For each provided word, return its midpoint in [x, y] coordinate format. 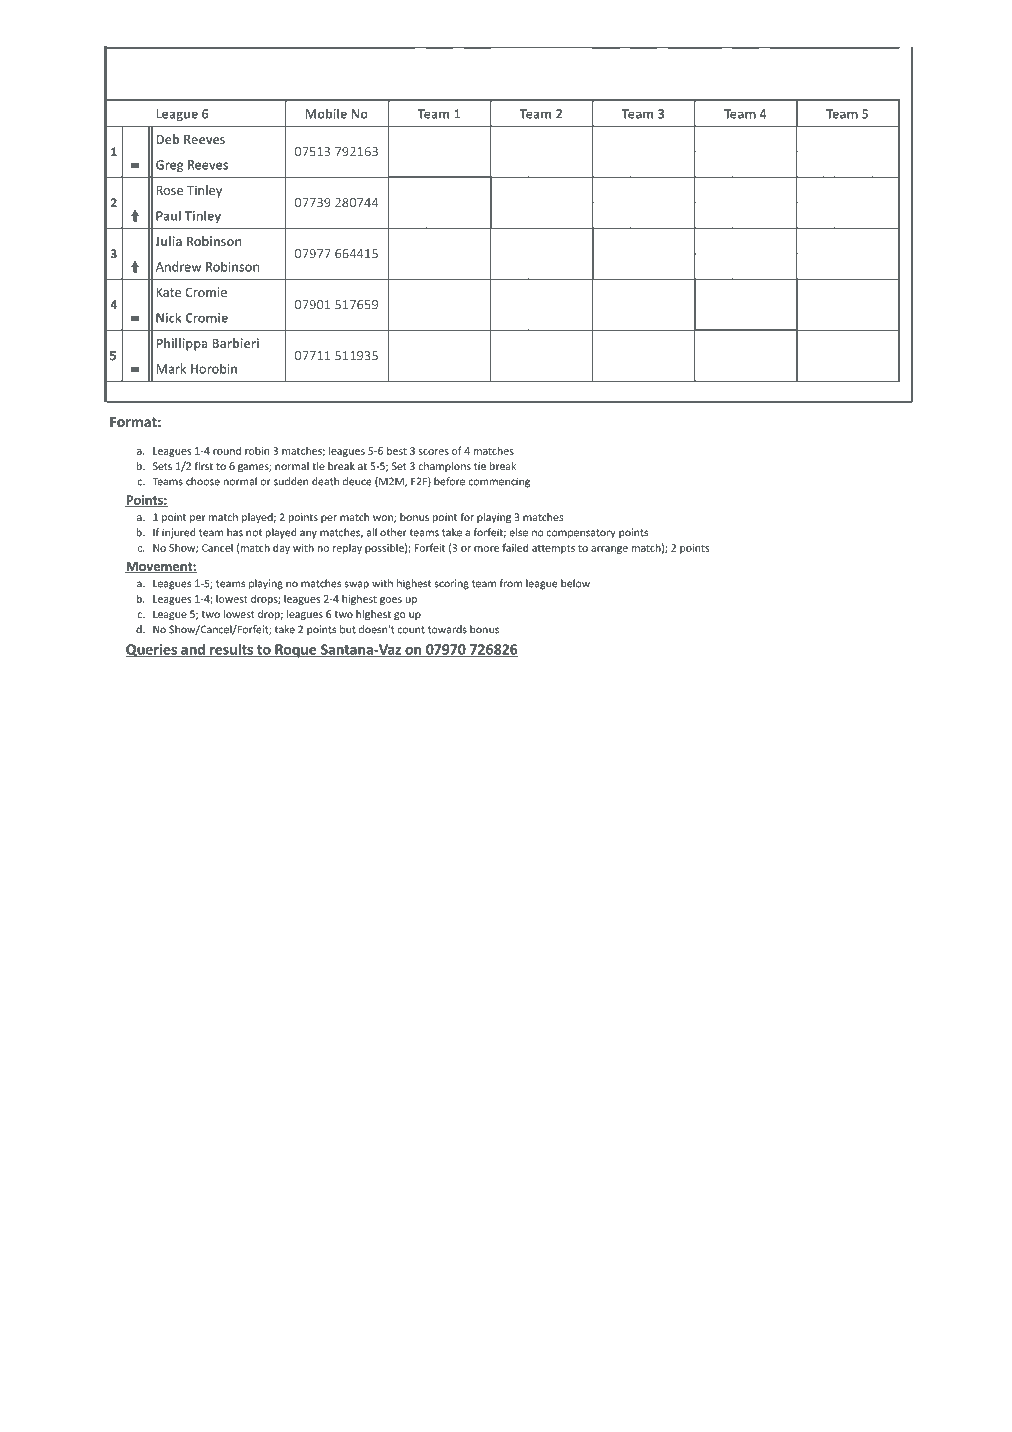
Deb [167, 139]
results [231, 650]
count [411, 630]
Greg [169, 166]
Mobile [326, 113]
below [575, 583]
